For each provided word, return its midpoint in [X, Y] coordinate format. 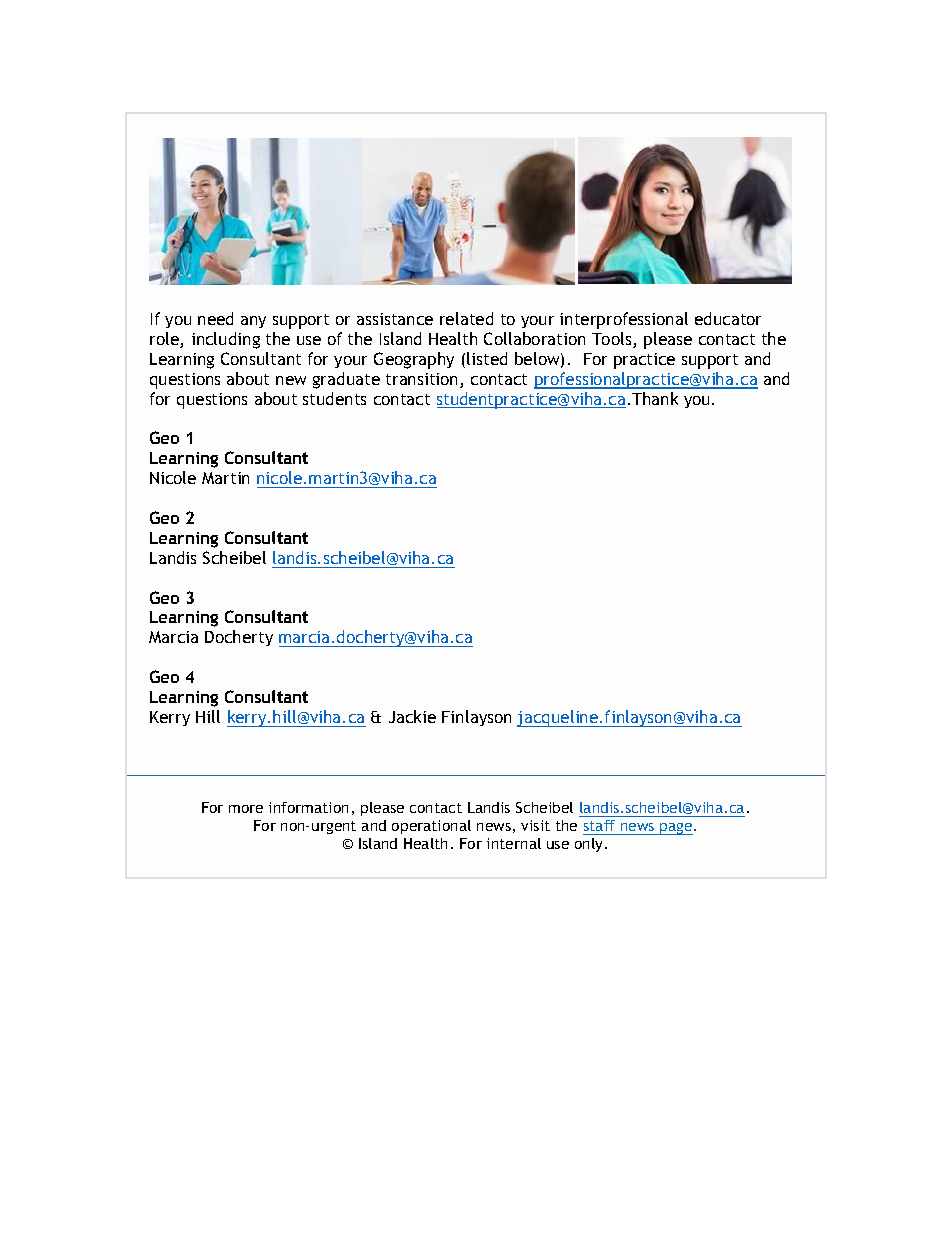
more [246, 809]
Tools [613, 340]
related [466, 318]
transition [423, 380]
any [253, 322]
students [334, 398]
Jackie [412, 716]
